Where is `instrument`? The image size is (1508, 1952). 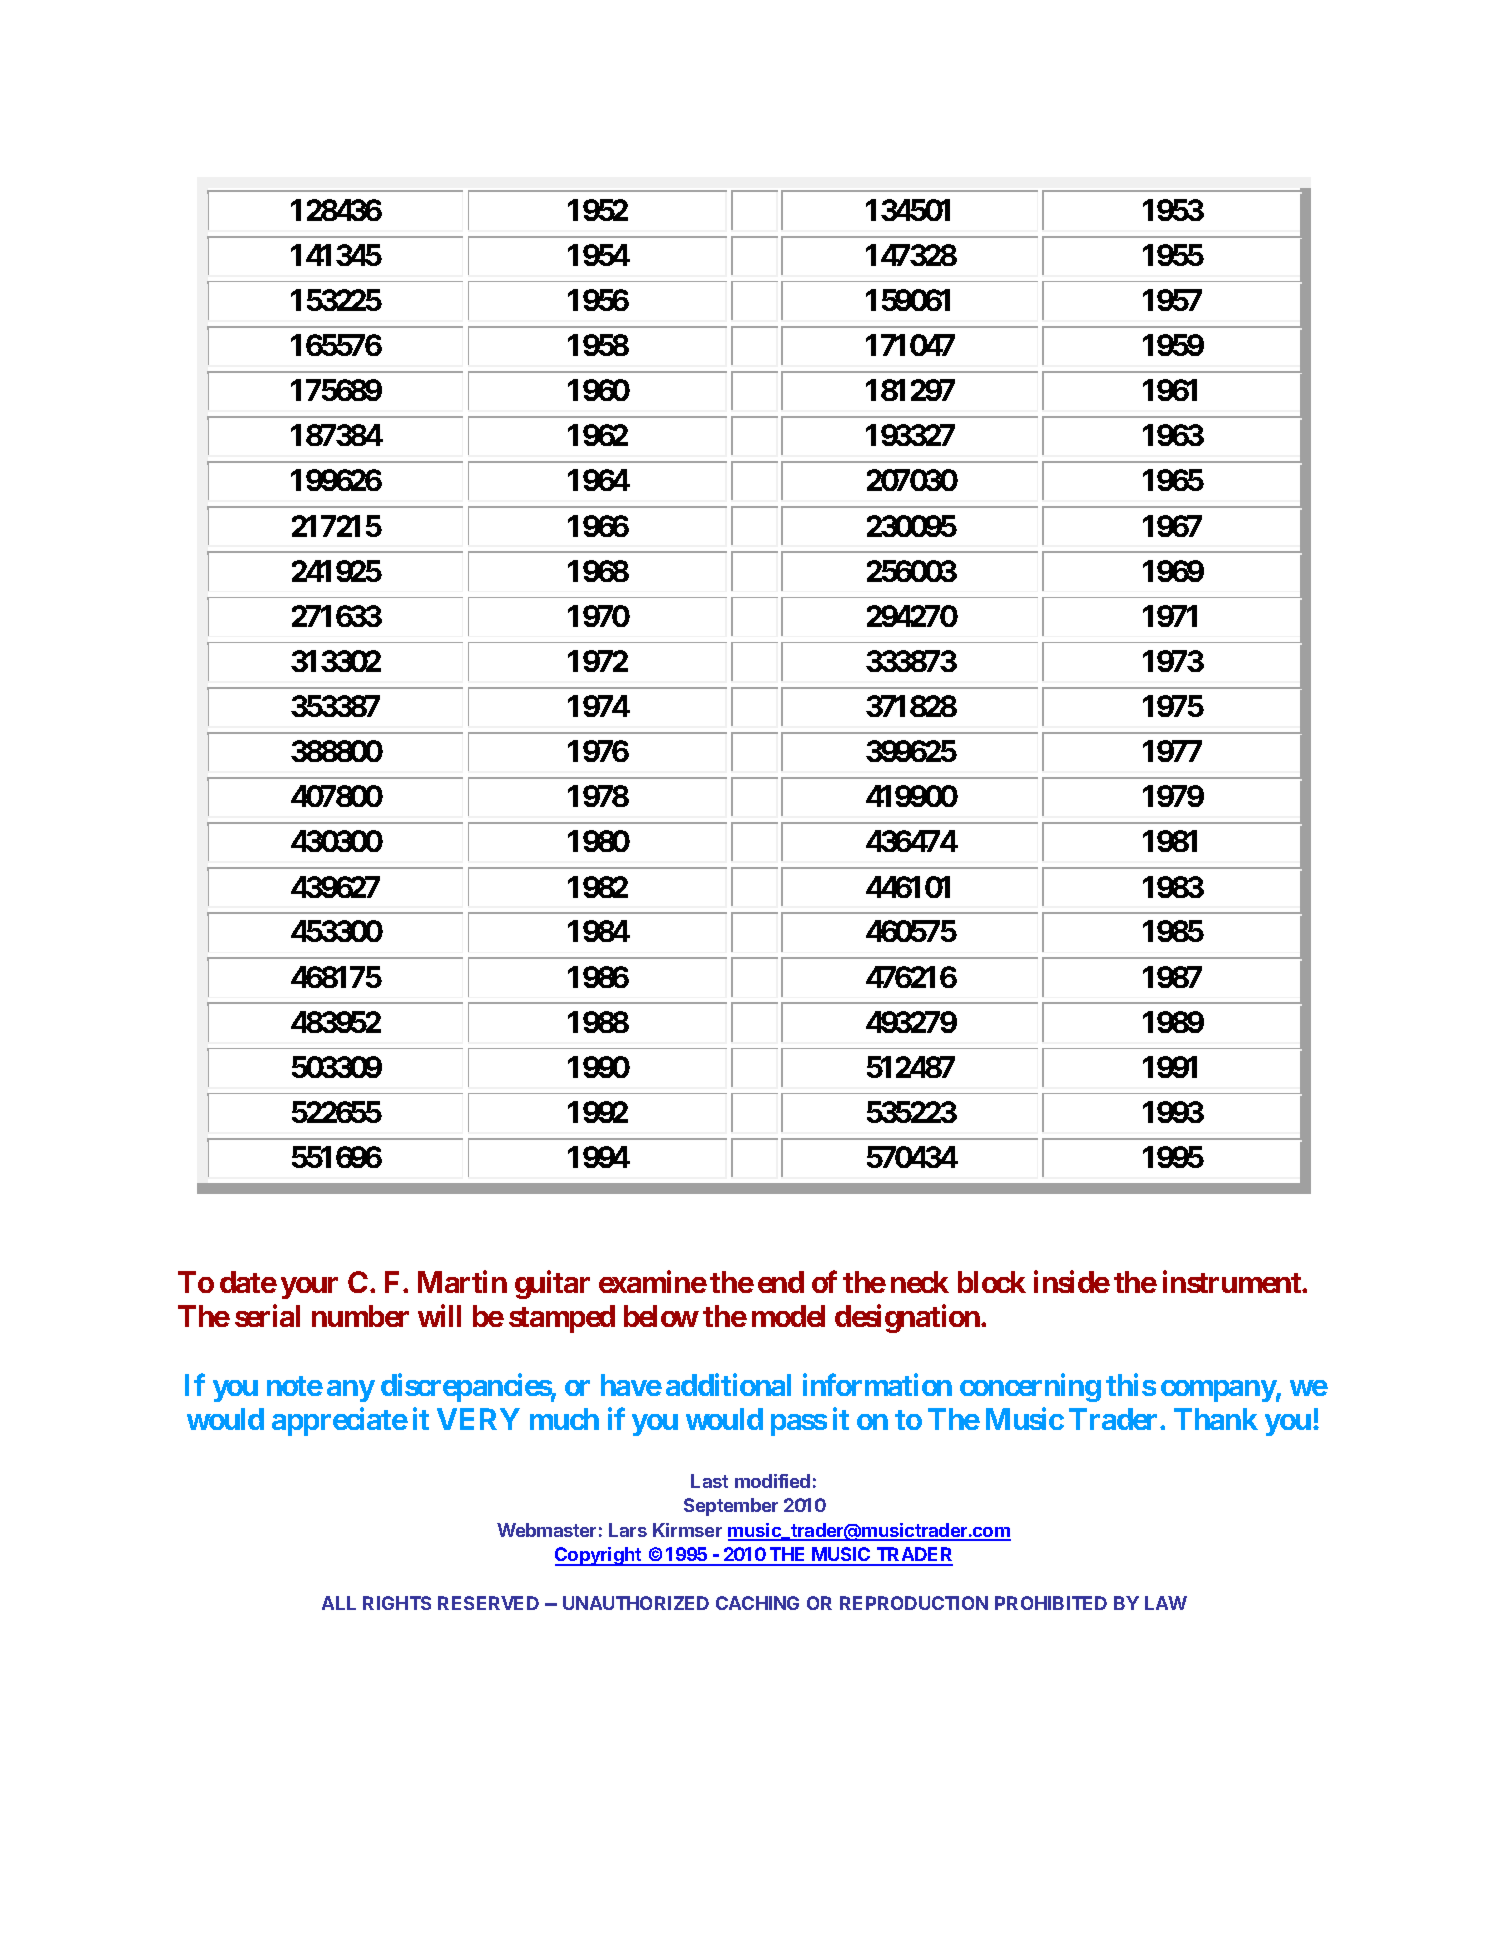 instrument is located at coordinates (1233, 1282).
